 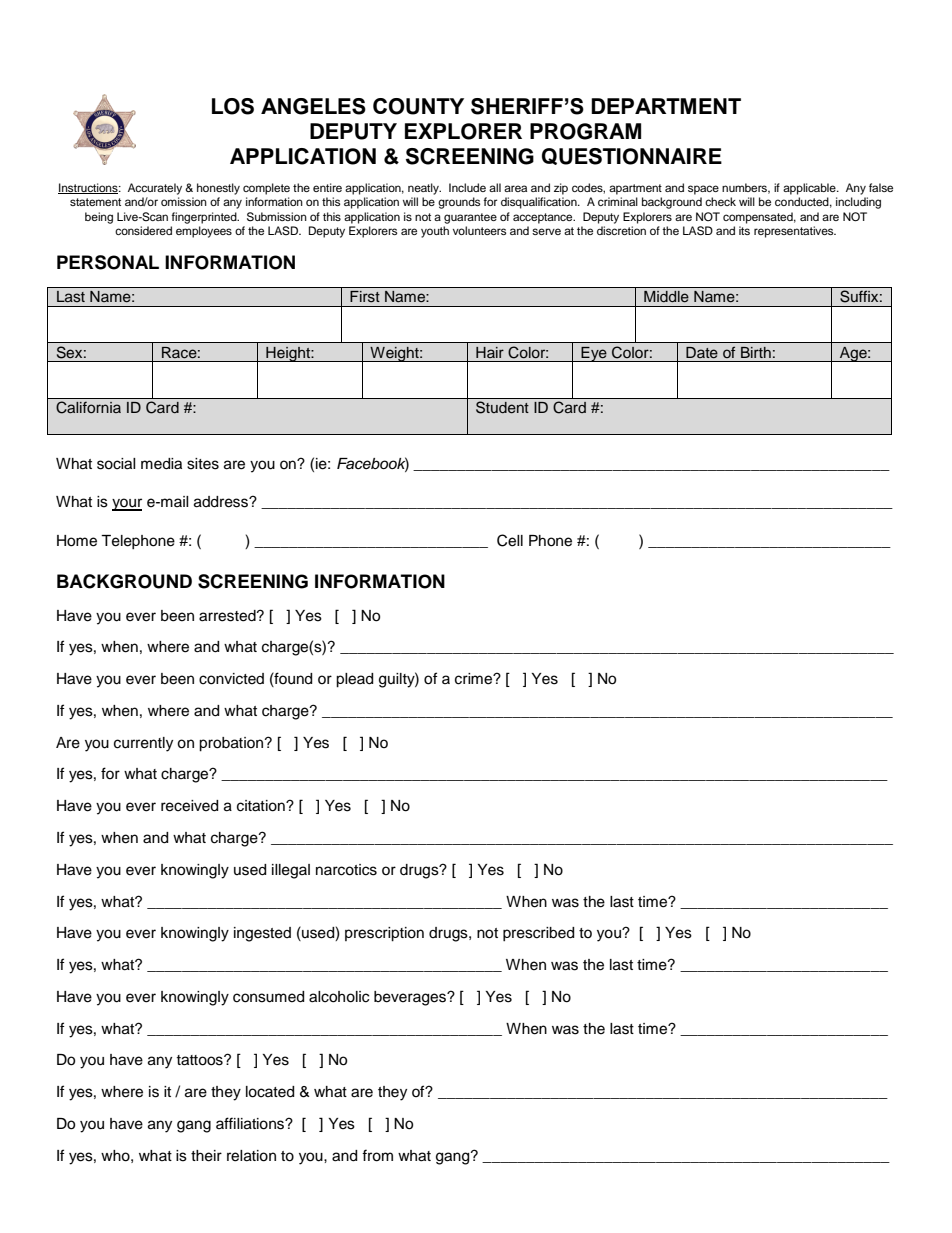 What do you see at coordinates (189, 806) in the page?
I see `received` at bounding box center [189, 806].
